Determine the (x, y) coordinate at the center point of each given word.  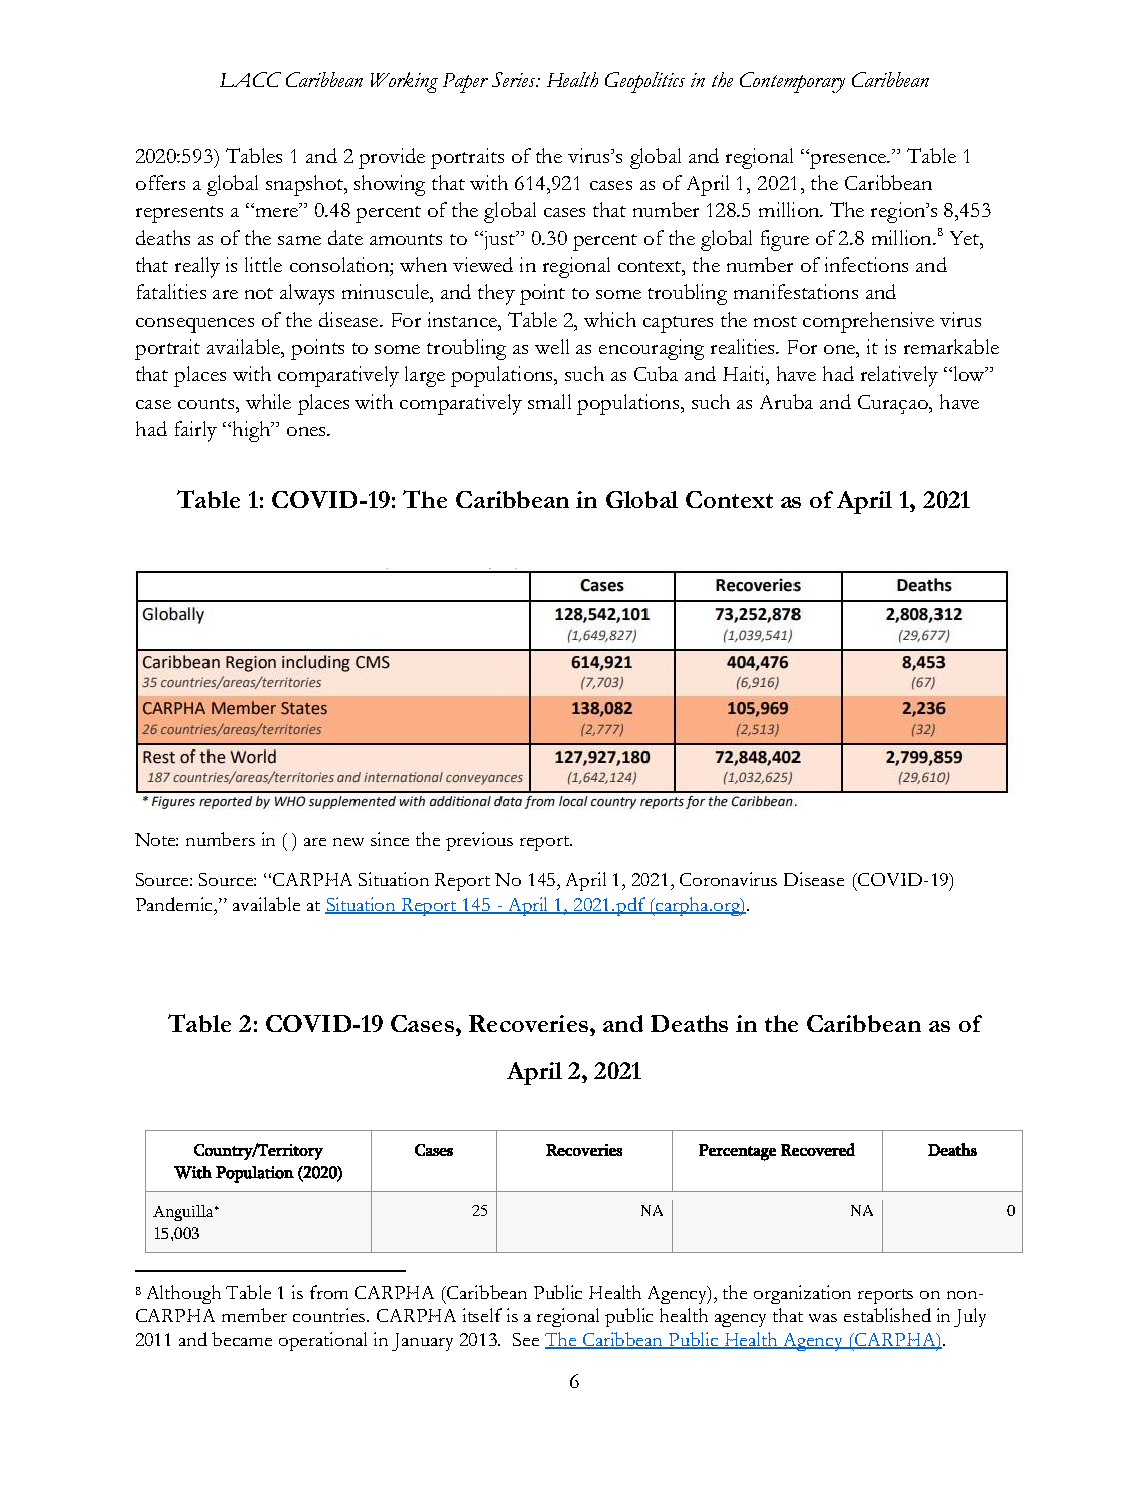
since (390, 839)
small (549, 401)
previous (479, 841)
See (526, 1339)
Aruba (786, 401)
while (268, 401)
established (887, 1315)
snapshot (306, 185)
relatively (899, 376)
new (348, 842)
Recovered (818, 1149)
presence (848, 160)
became (242, 1339)
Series (515, 79)
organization (802, 1294)
